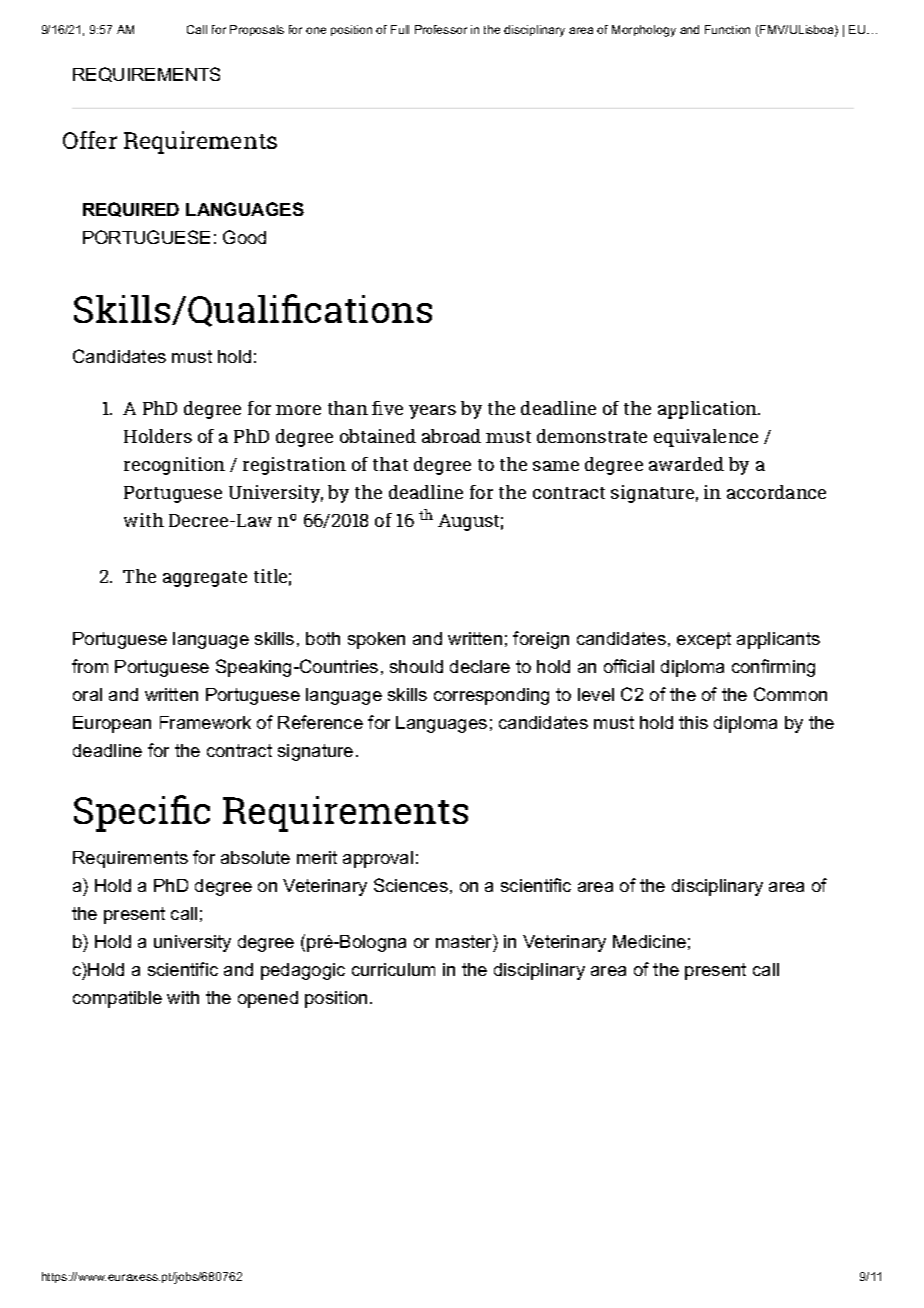 This screenshot has height=1308, width=924. I want to click on Proposals, so click(257, 30).
